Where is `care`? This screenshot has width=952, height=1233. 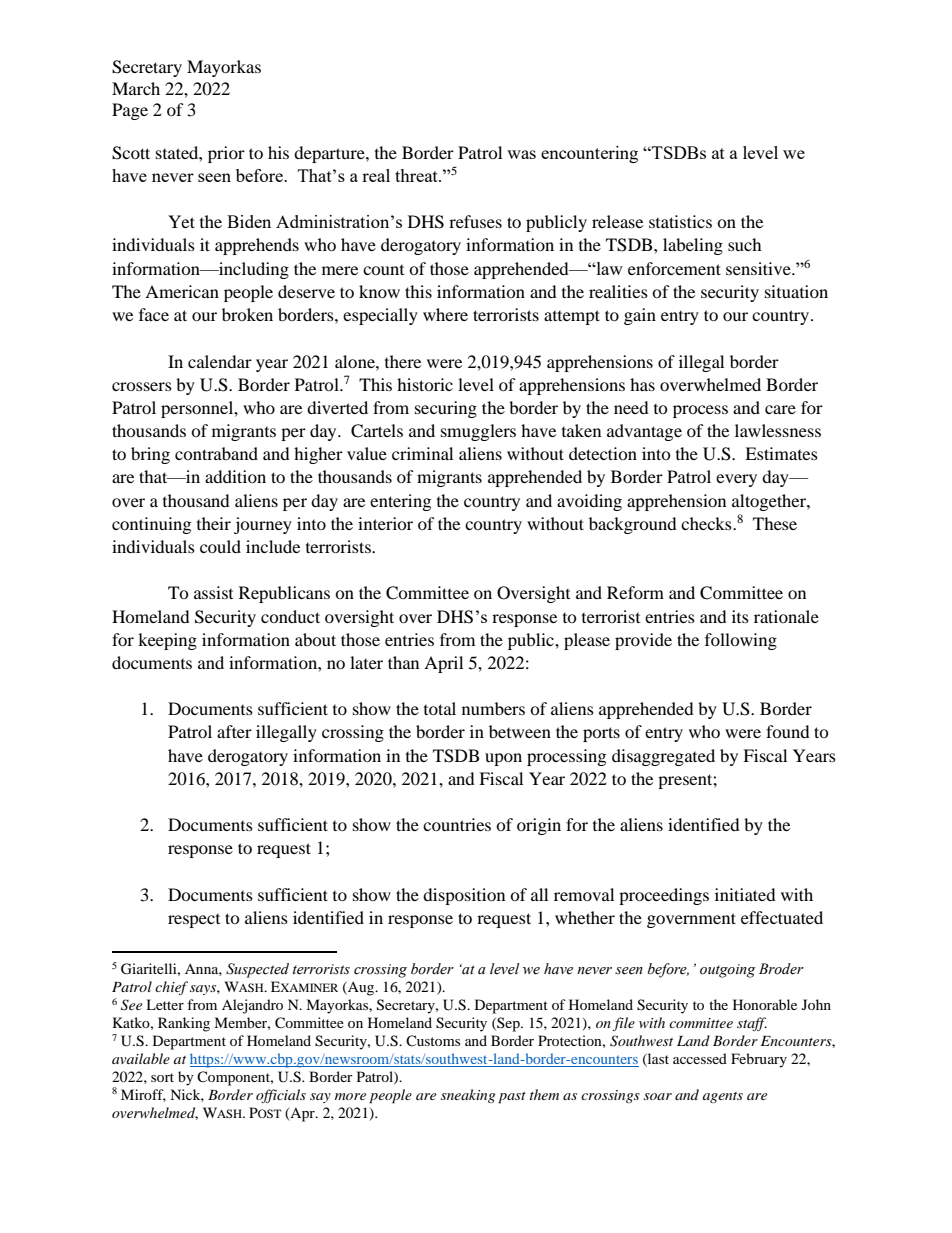 care is located at coordinates (780, 409).
